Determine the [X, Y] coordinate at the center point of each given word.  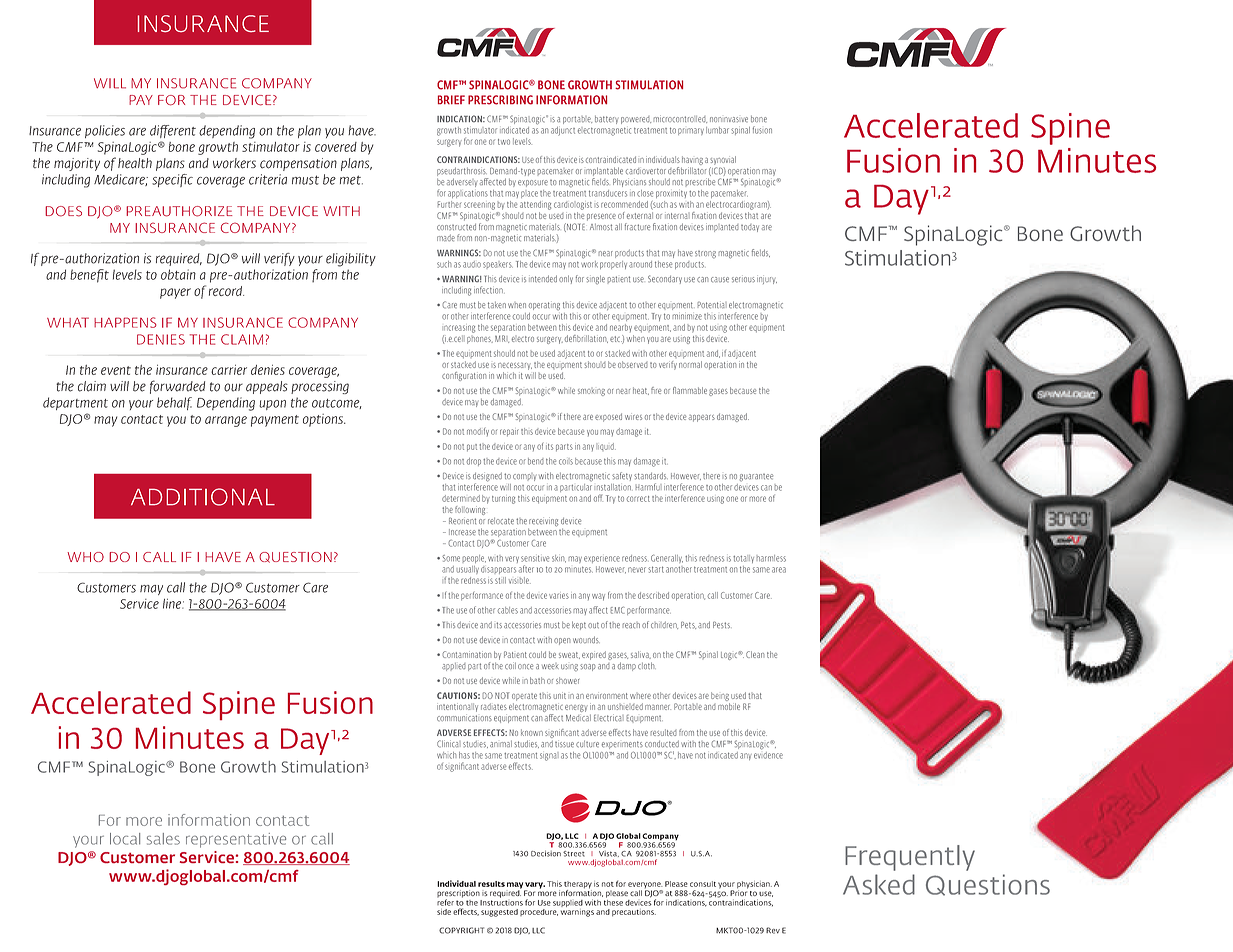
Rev [773, 930]
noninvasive [729, 119]
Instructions [501, 901]
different [173, 131]
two [504, 142]
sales [163, 839]
